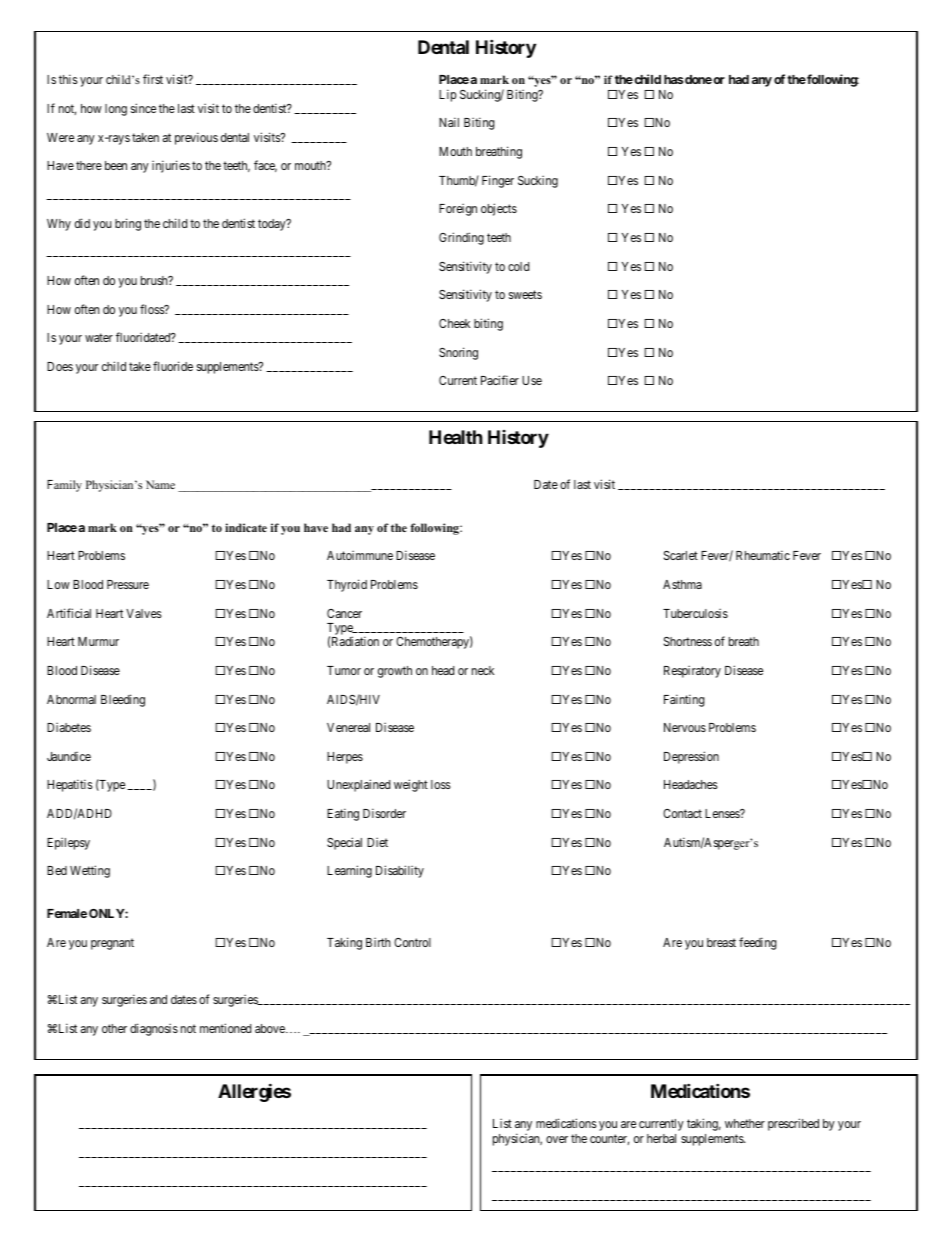 The width and height of the page is (952, 1233). I want to click on Lip, so click(448, 95).
